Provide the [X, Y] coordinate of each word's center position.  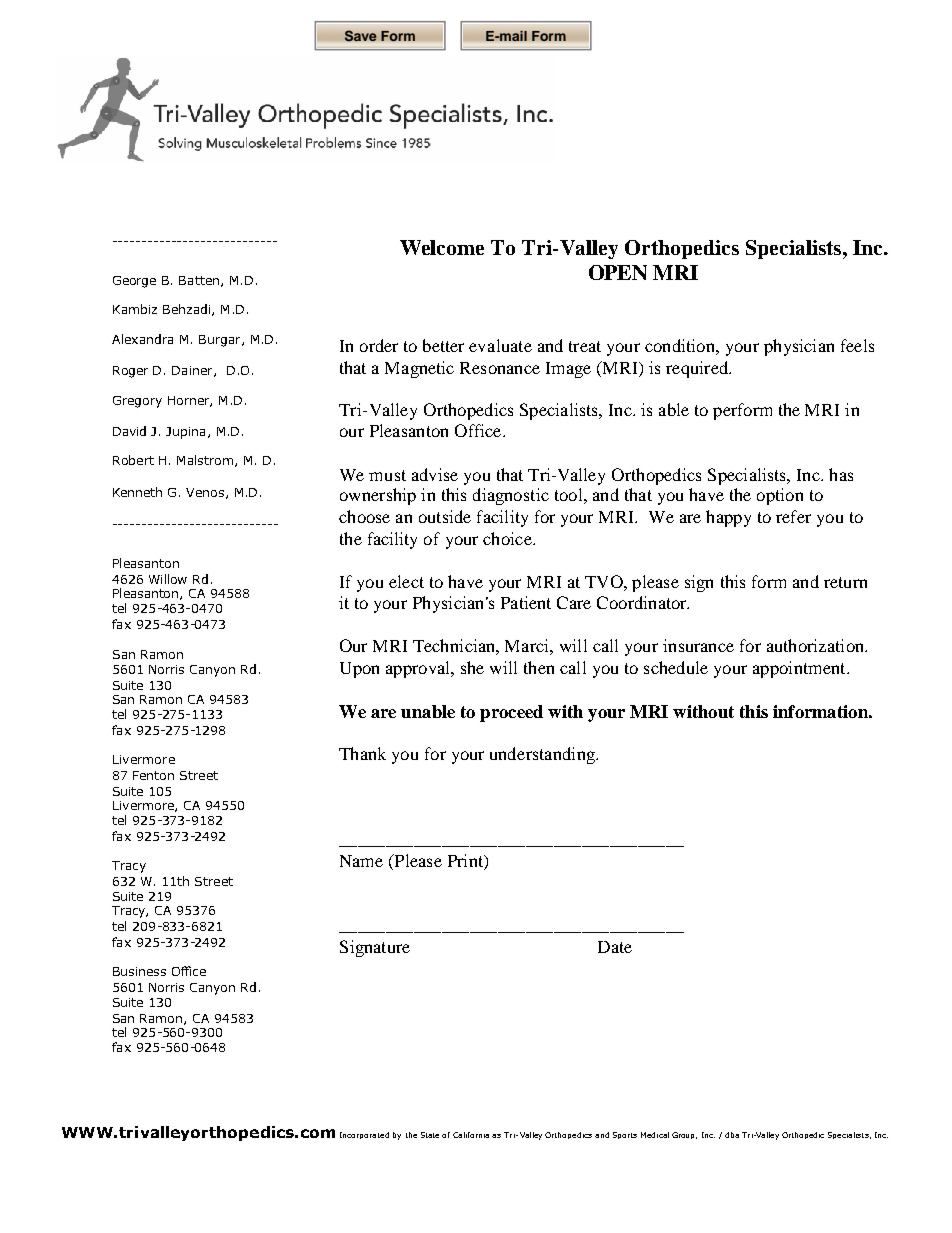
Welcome [442, 247]
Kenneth [137, 492]
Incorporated [364, 1135]
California [471, 1135]
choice [508, 538]
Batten [199, 280]
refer [793, 516]
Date [615, 947]
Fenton [153, 775]
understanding [543, 755]
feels [857, 345]
